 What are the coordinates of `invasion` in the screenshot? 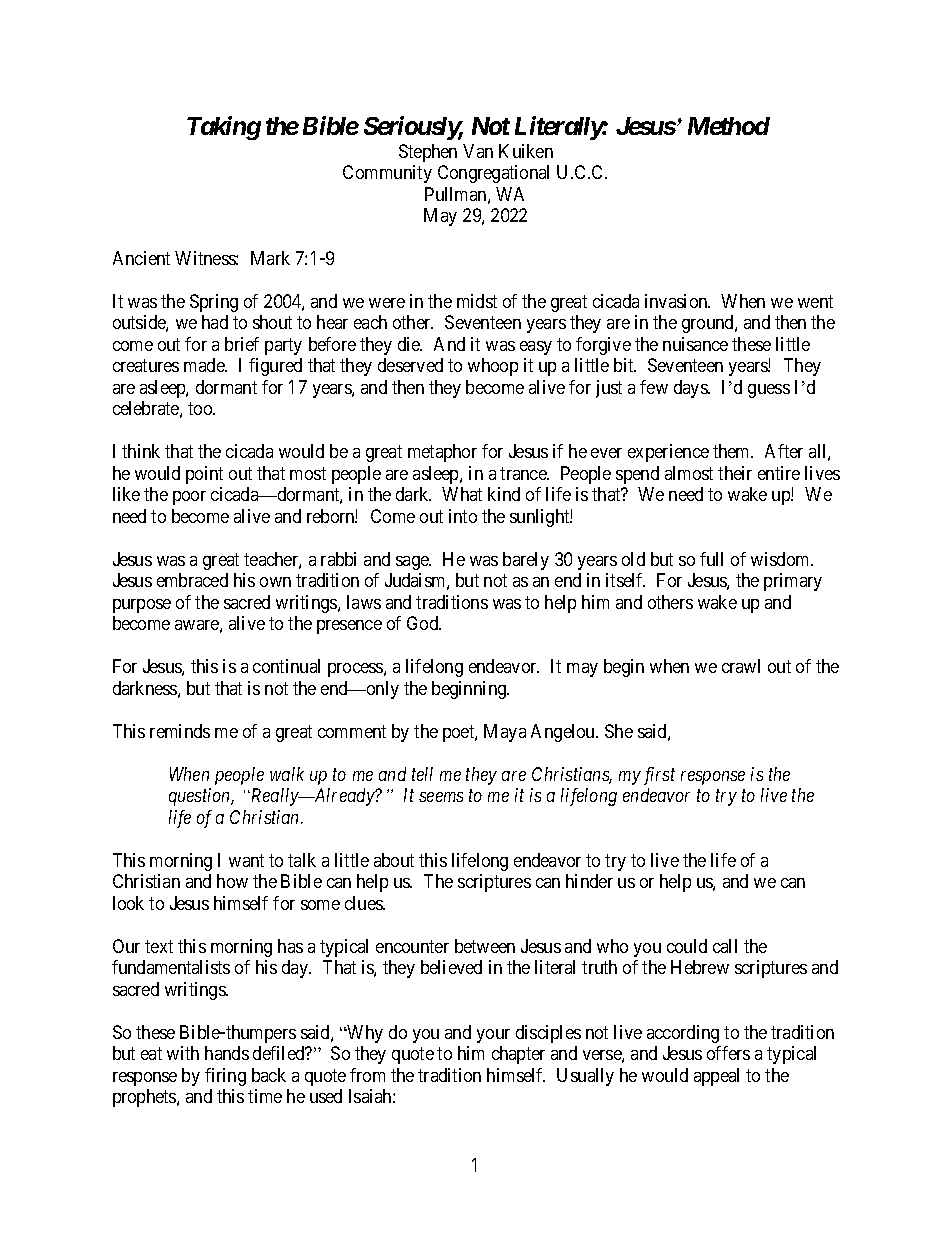 It's located at (677, 301).
